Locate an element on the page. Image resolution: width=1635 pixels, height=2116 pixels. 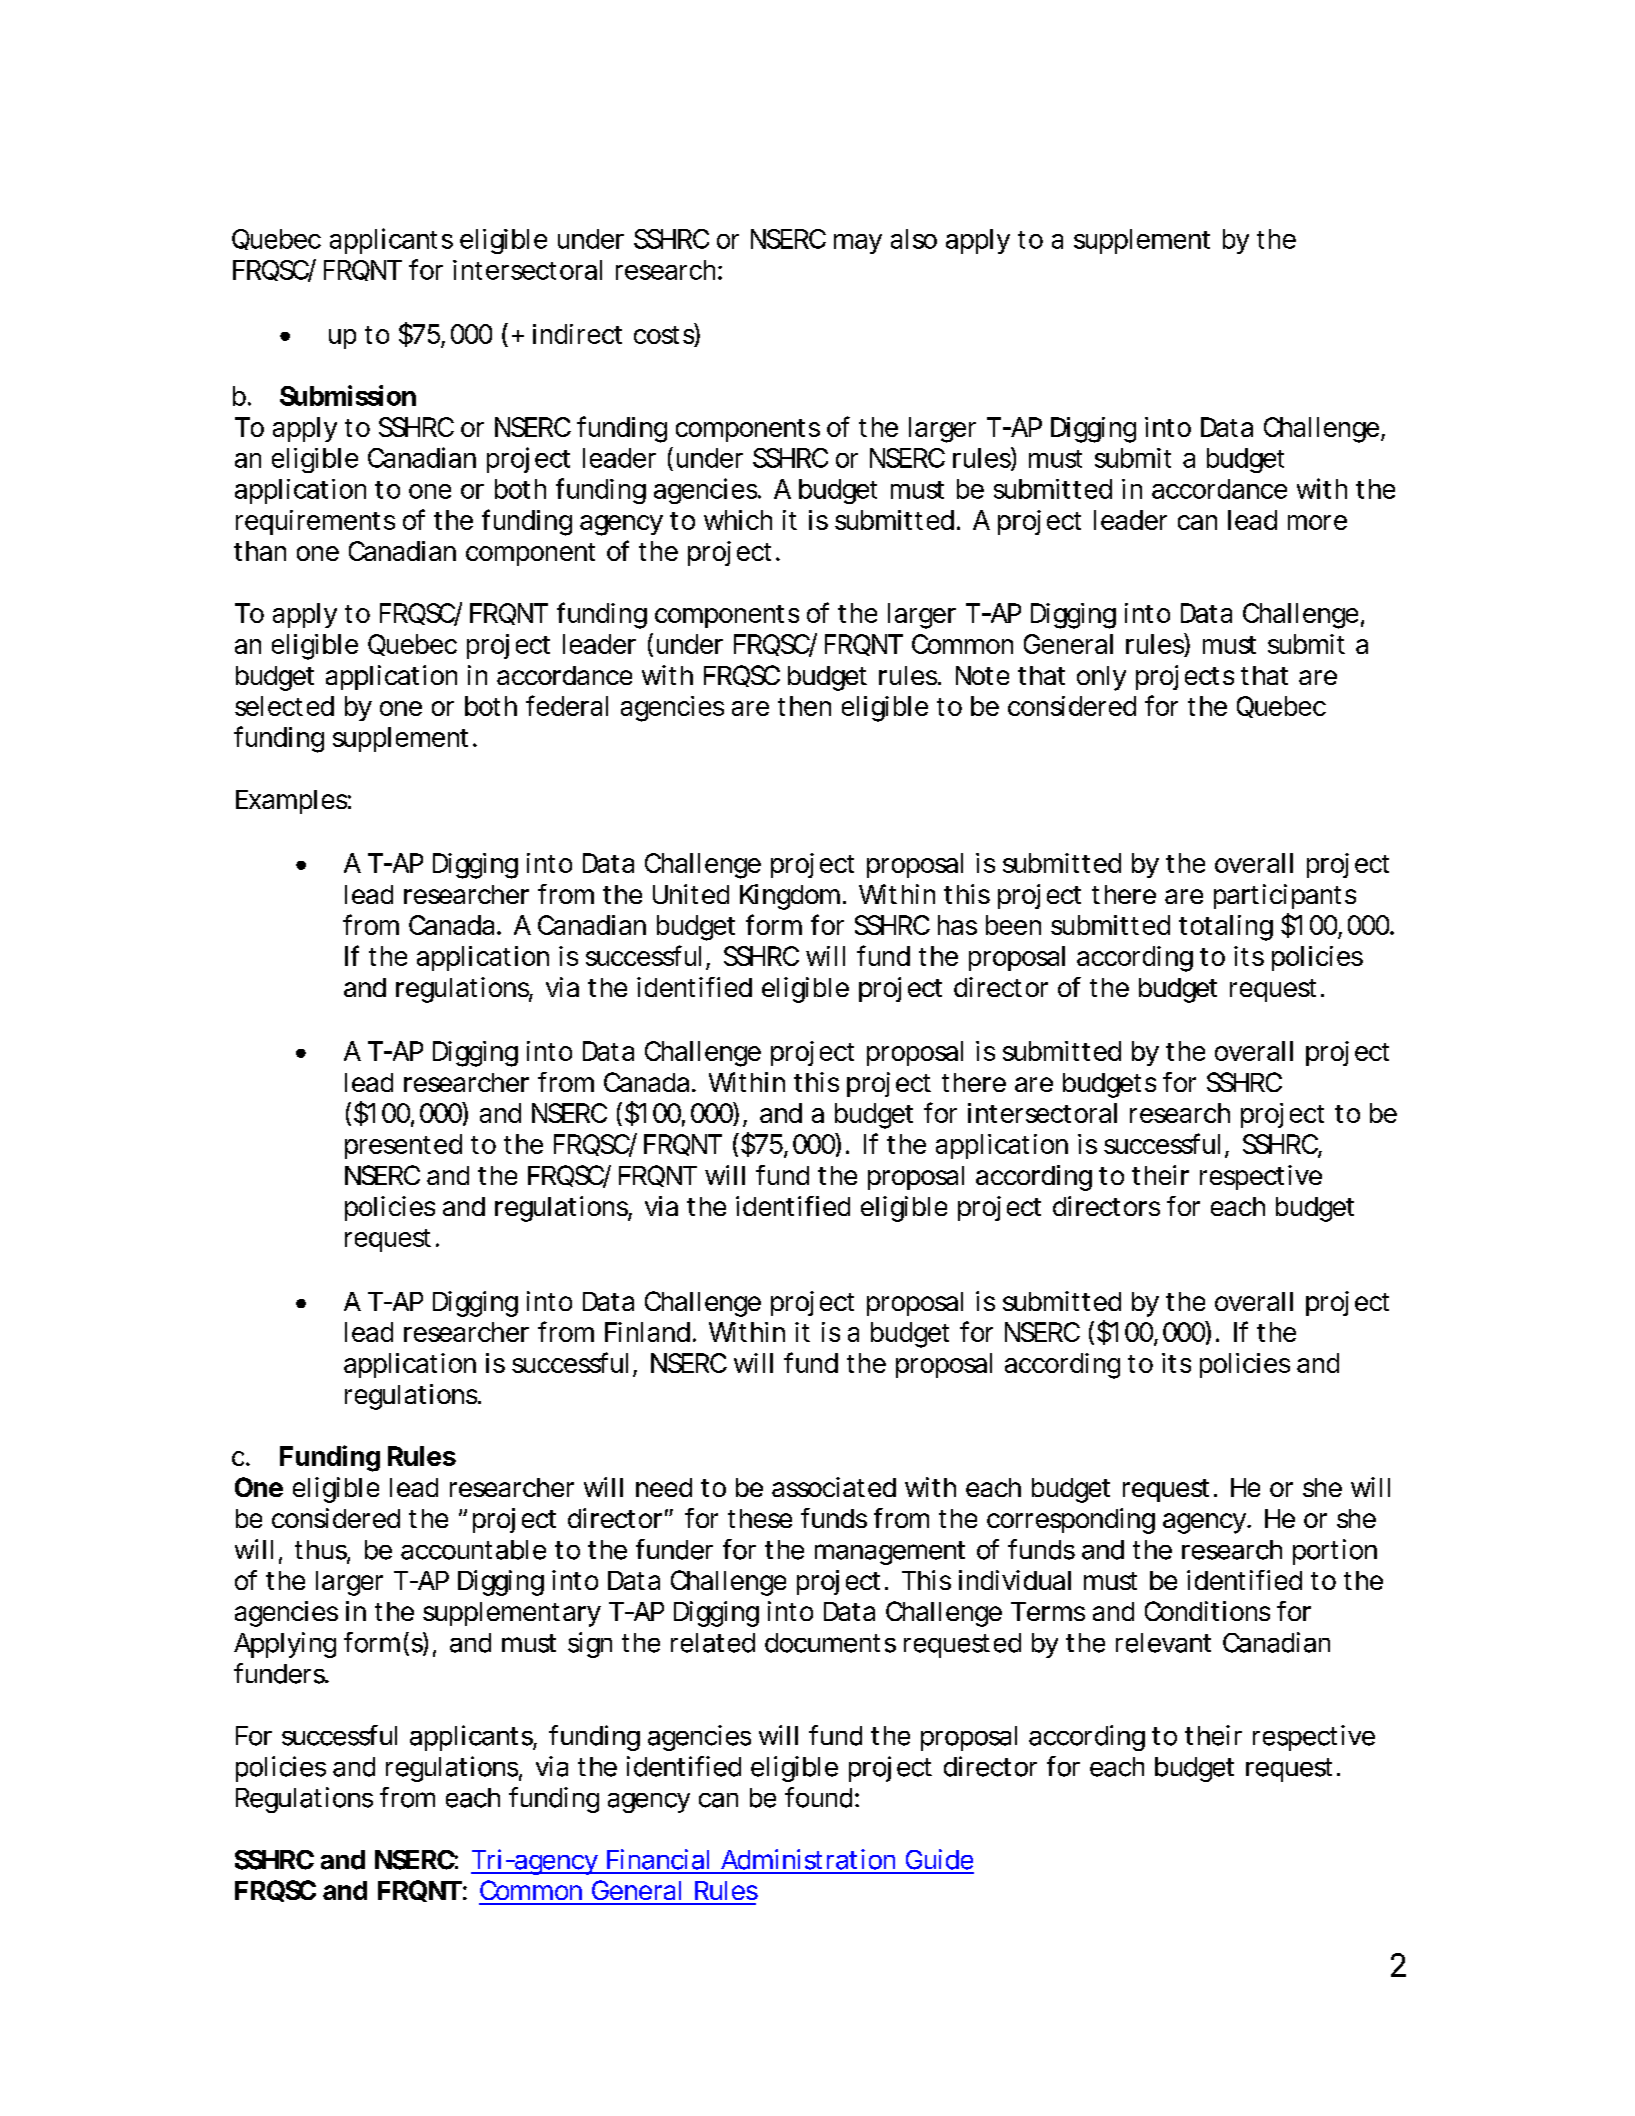
requirements is located at coordinates (315, 522).
